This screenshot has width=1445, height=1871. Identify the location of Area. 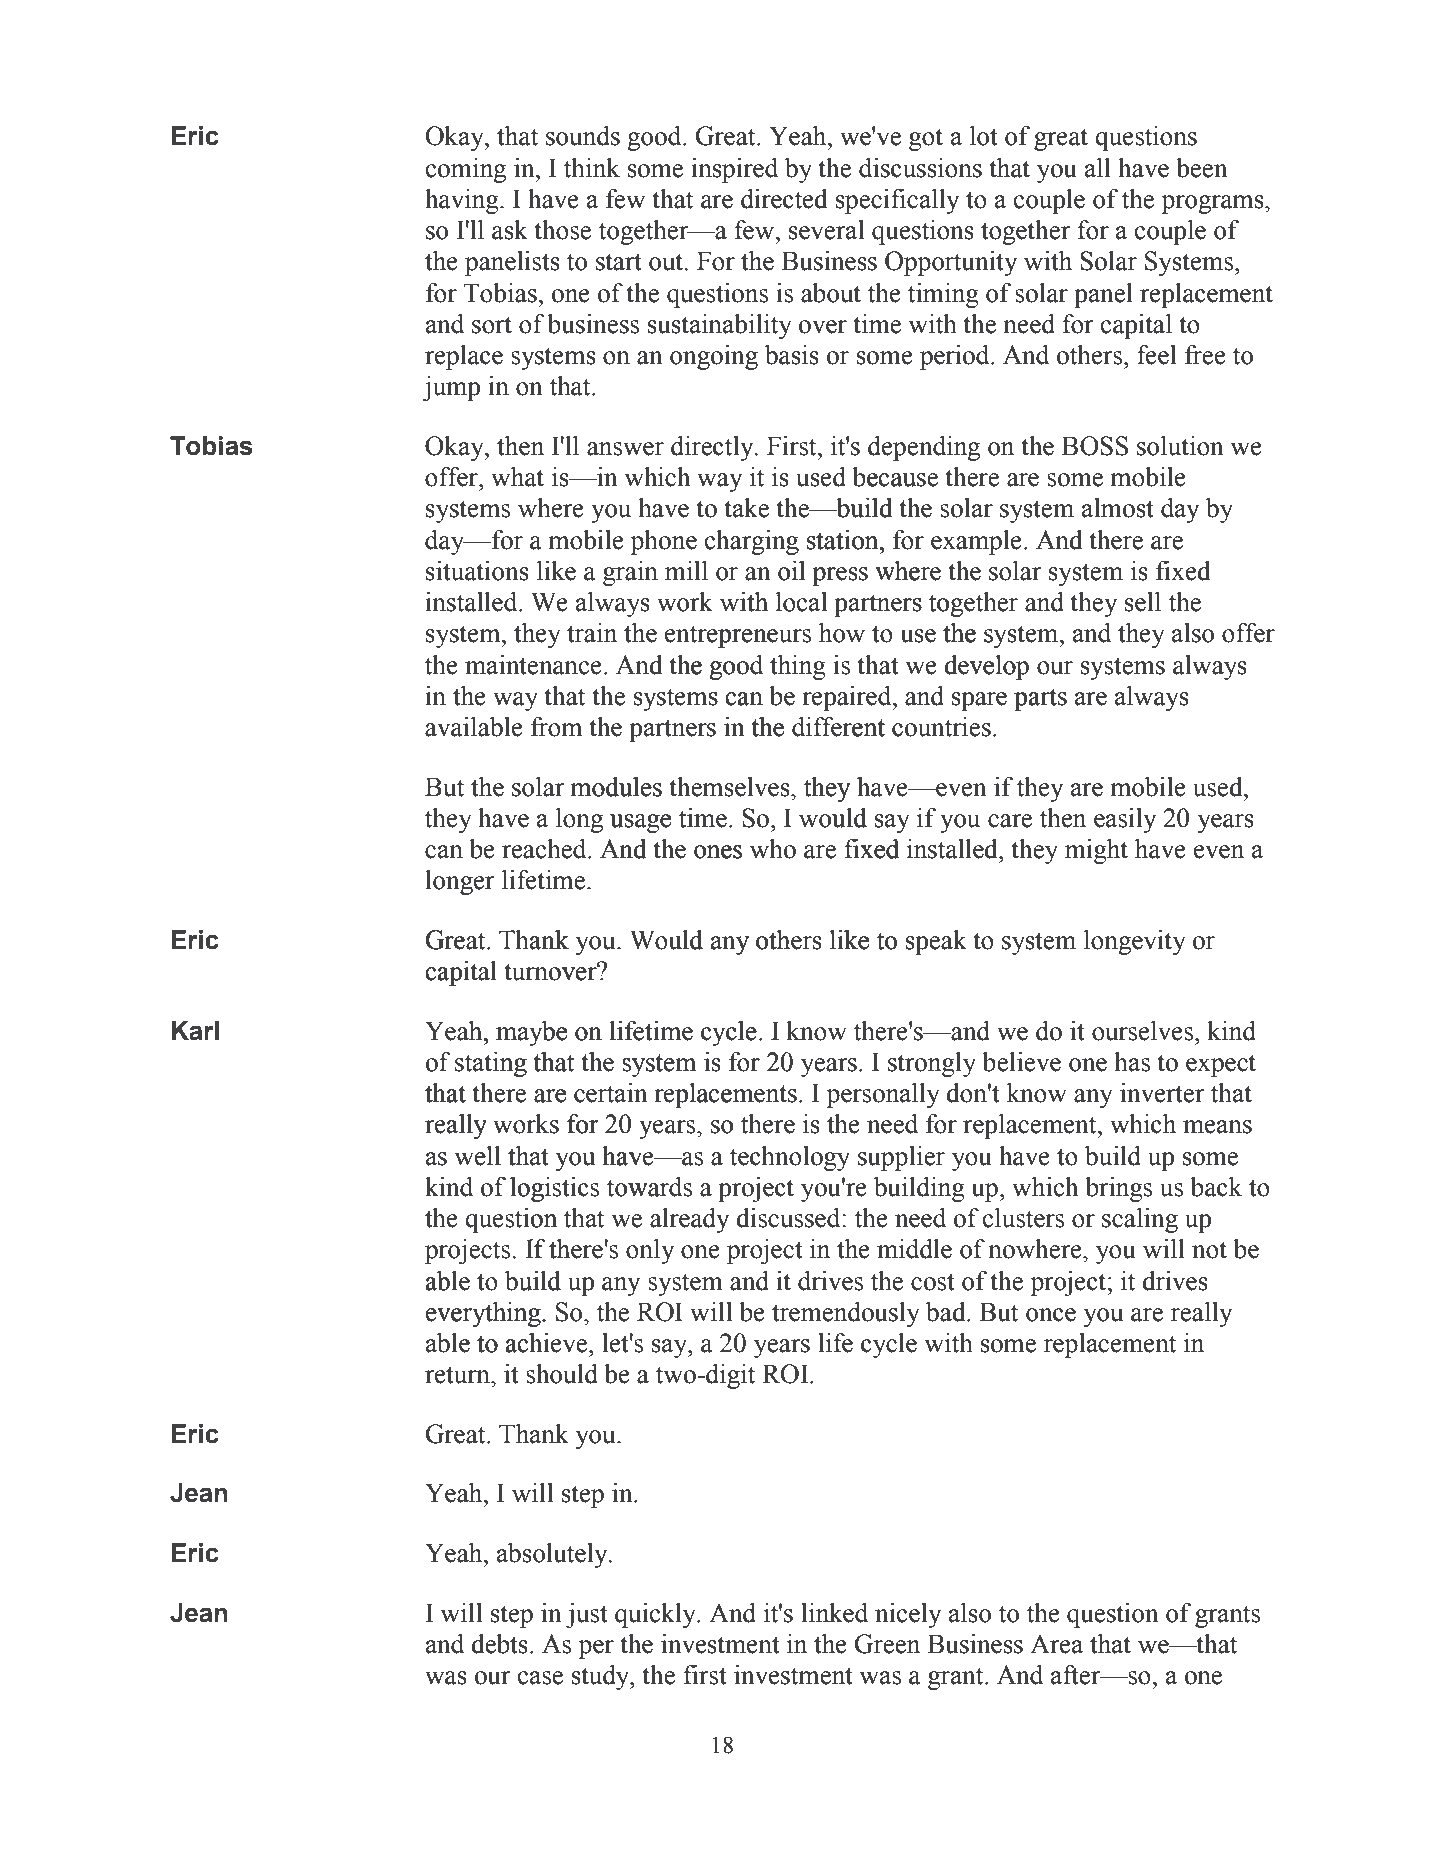
(1056, 1644).
